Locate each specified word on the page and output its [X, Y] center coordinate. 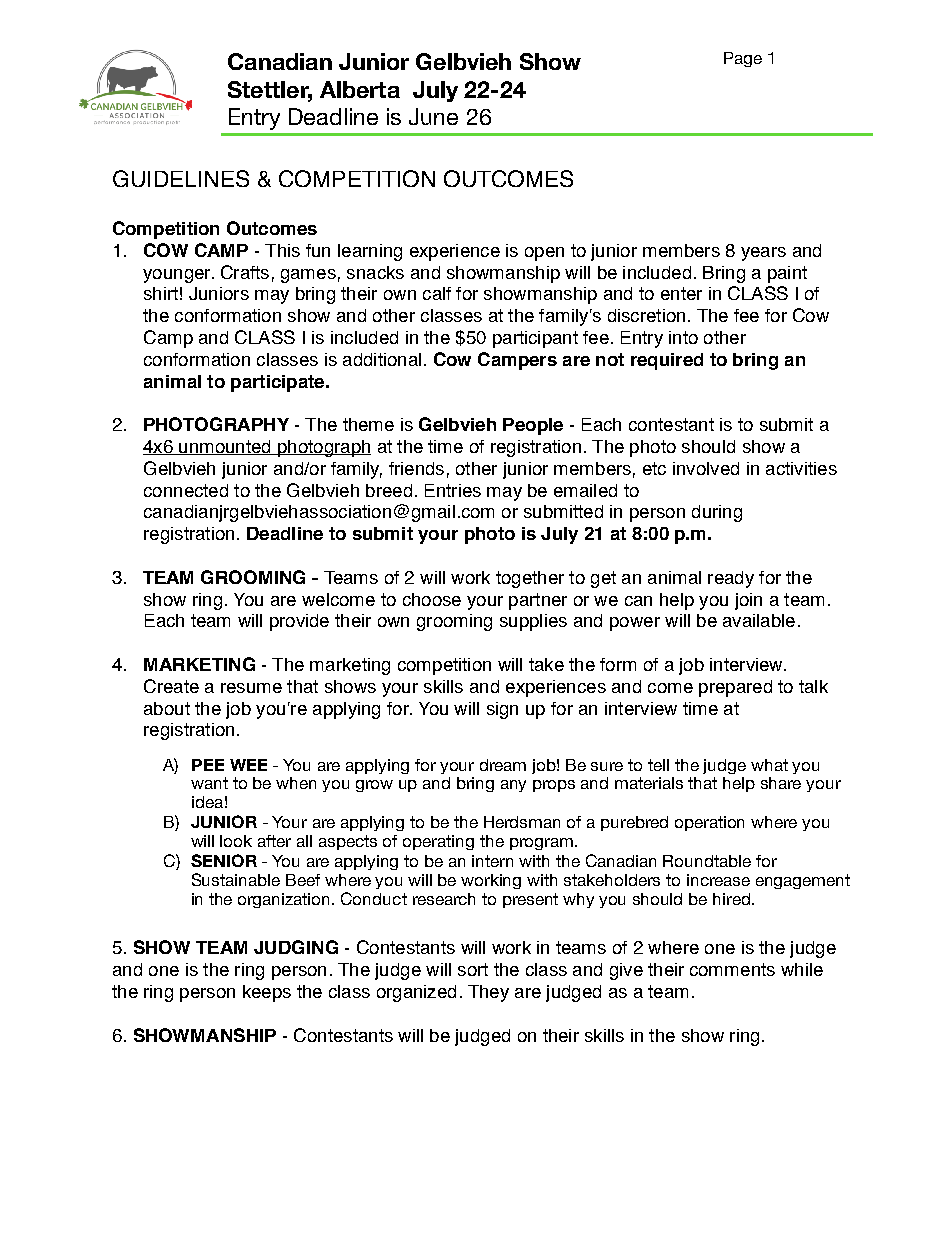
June [433, 116]
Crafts [245, 272]
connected [186, 490]
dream [503, 765]
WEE [248, 765]
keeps [267, 993]
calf [437, 293]
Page [743, 59]
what [769, 765]
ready [731, 579]
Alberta [360, 89]
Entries [453, 490]
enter [681, 293]
